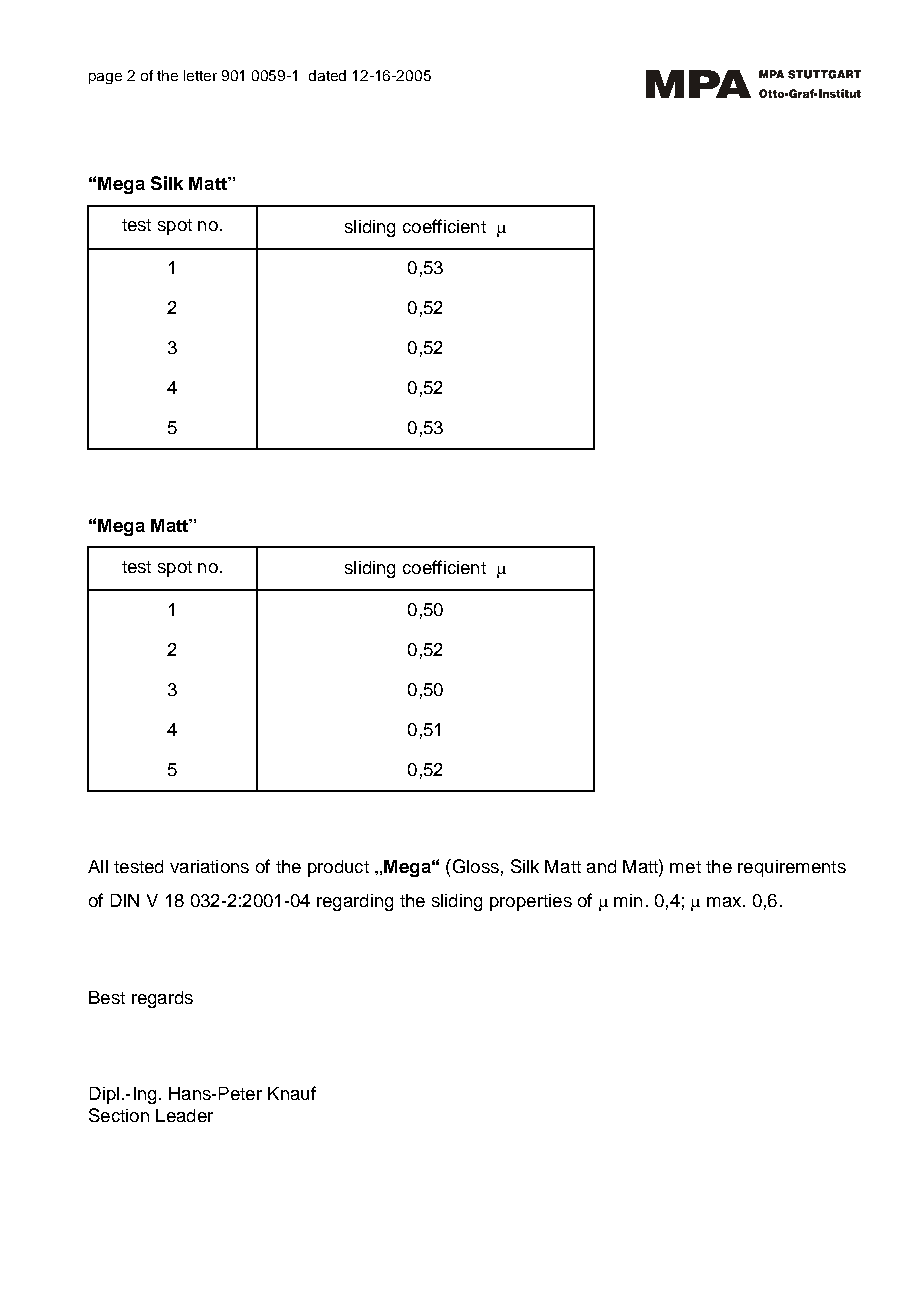  I want to click on letter, so click(200, 75).
